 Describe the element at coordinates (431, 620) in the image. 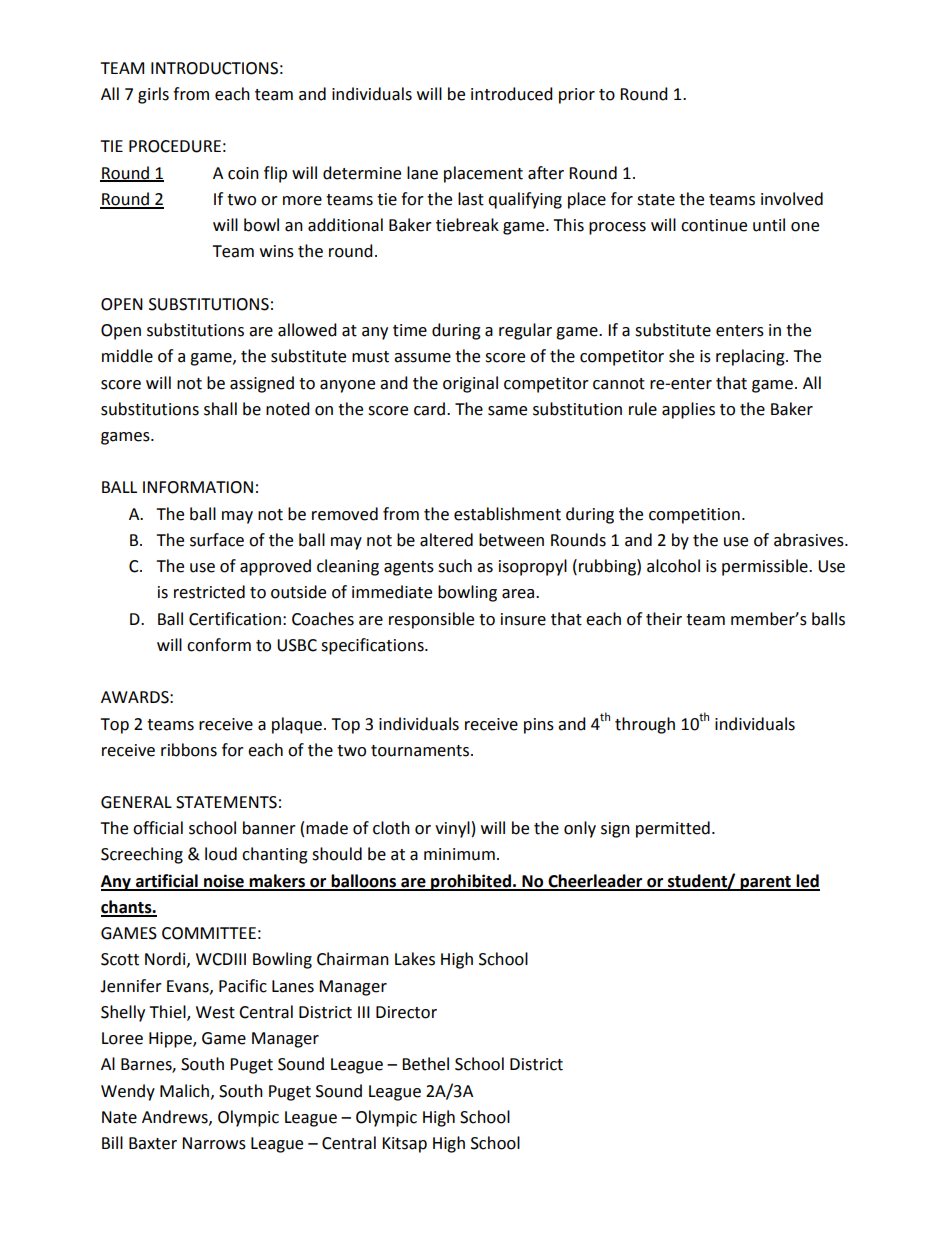

I see `responsible` at that location.
